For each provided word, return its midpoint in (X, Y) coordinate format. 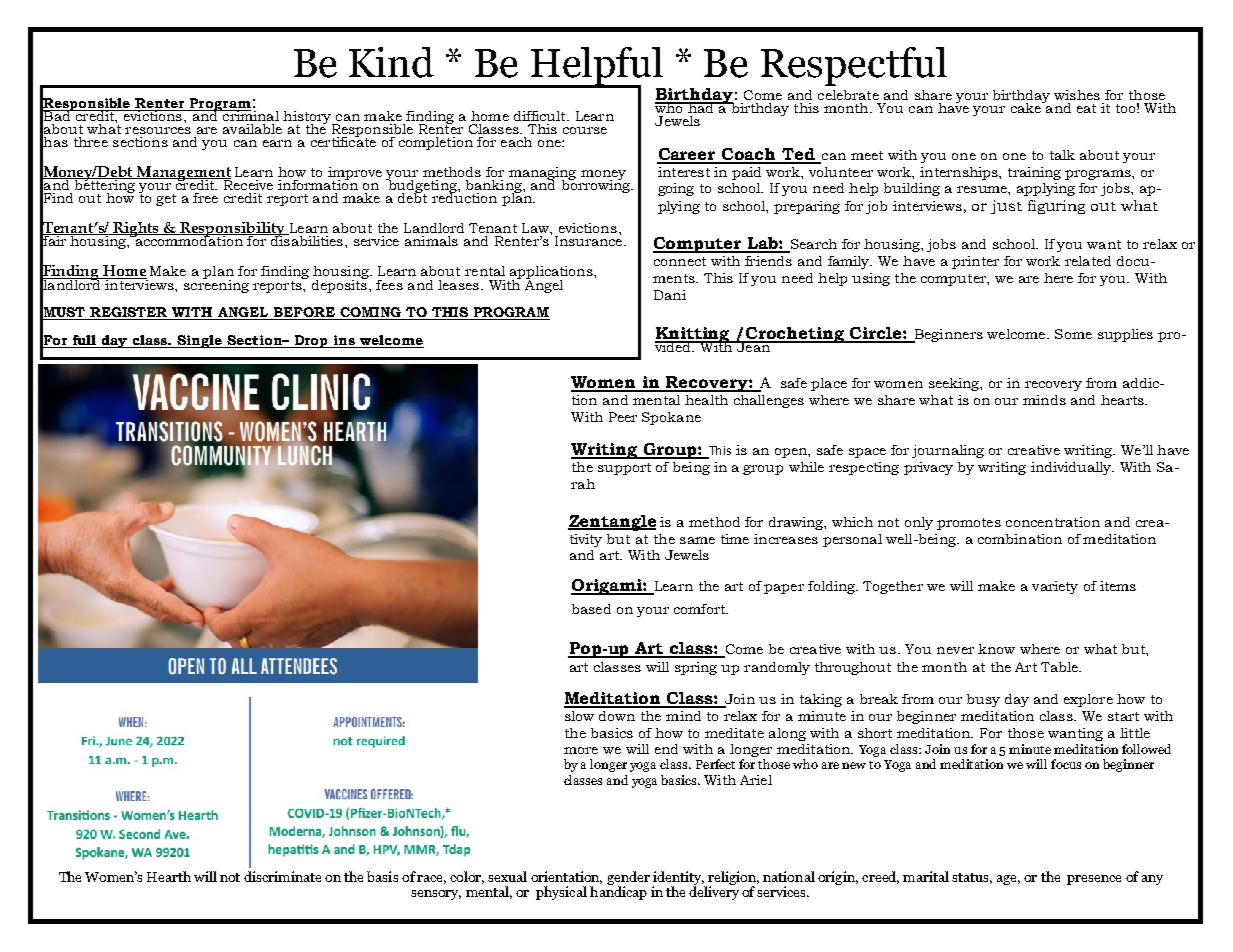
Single (199, 341)
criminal (250, 115)
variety (1055, 587)
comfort (700, 609)
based (591, 609)
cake (1027, 107)
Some (1073, 334)
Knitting (694, 336)
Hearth (169, 876)
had (701, 107)
